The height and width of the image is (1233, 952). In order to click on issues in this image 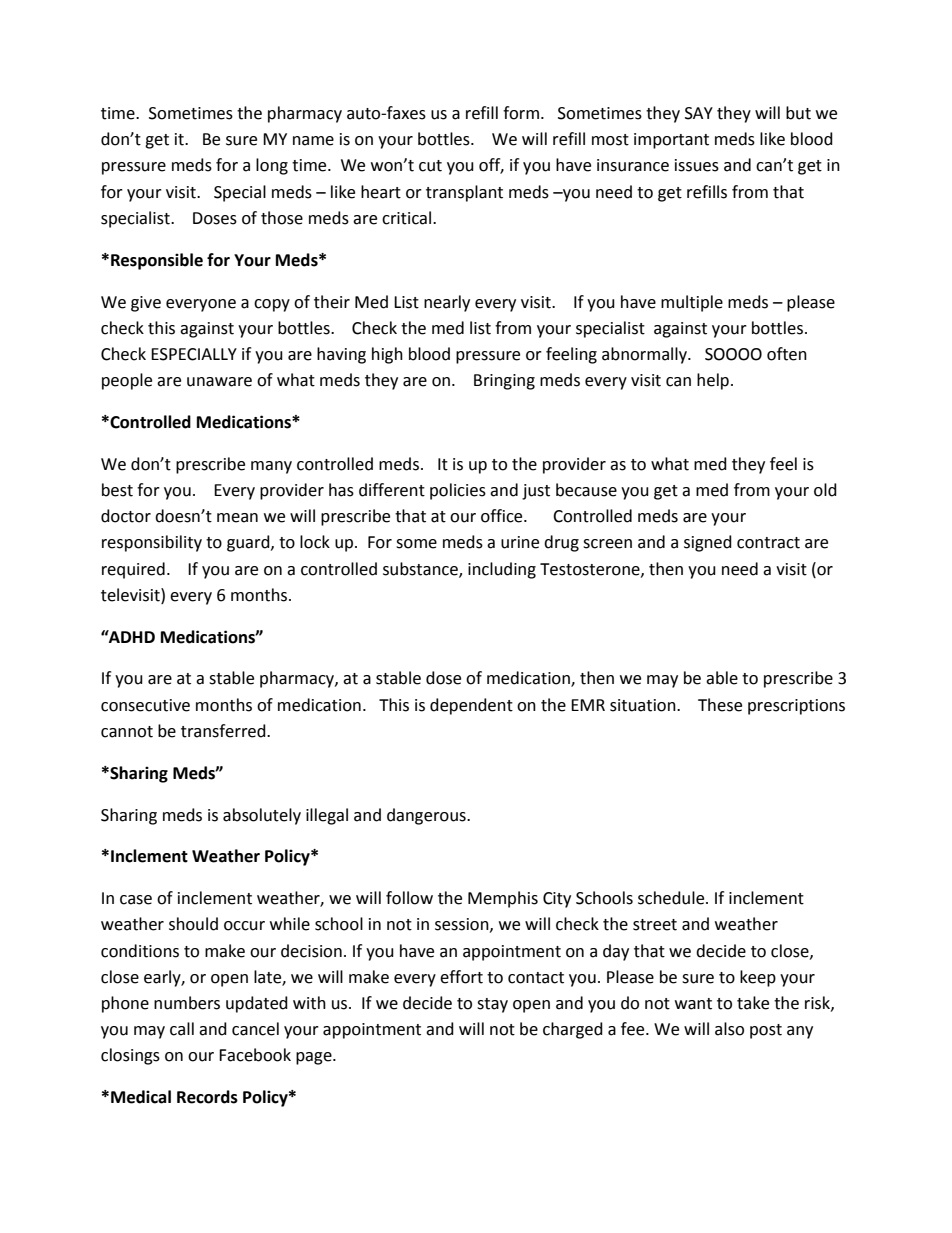, I will do `click(697, 165)`.
